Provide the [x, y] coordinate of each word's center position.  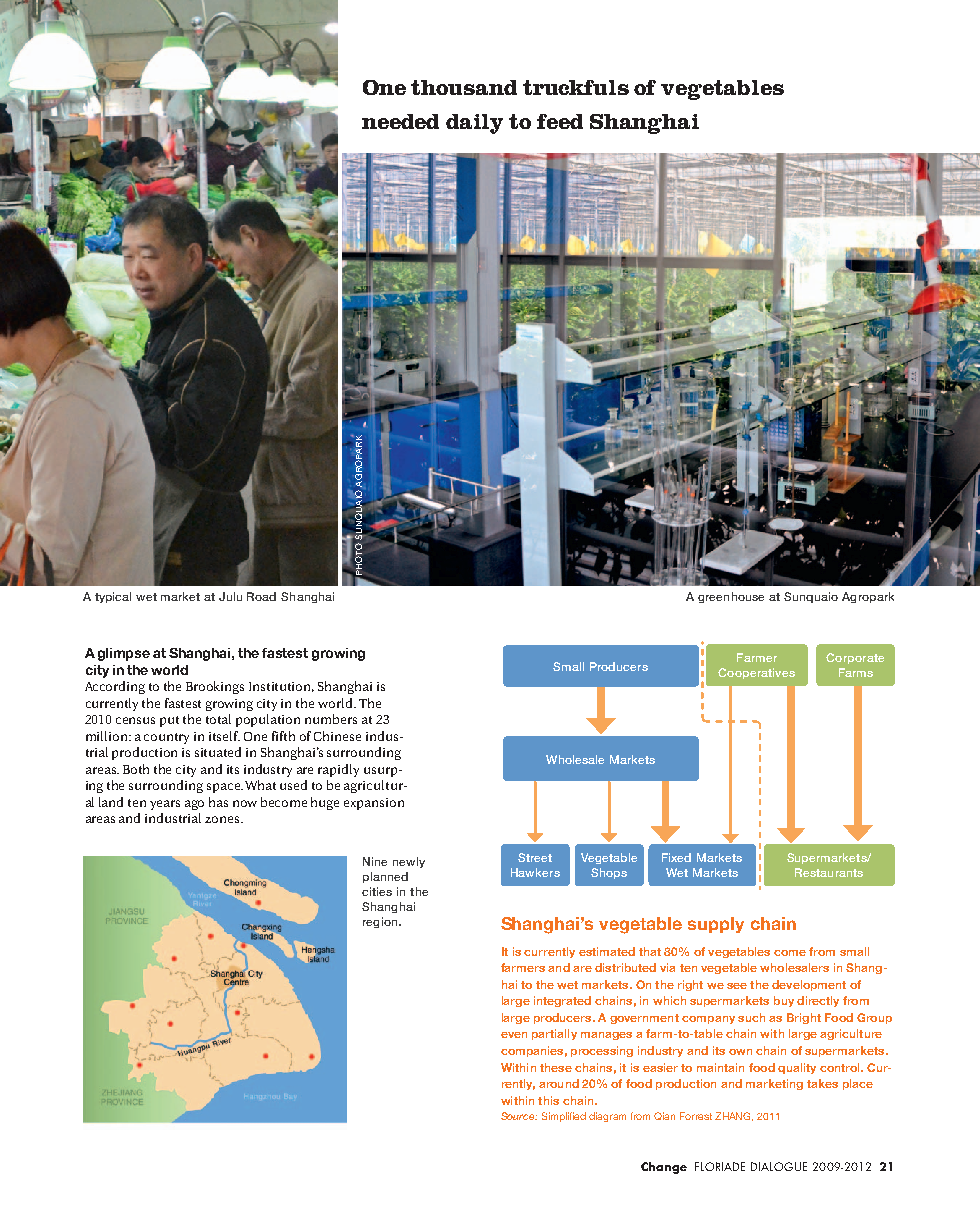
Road [261, 596]
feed [560, 121]
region [381, 922]
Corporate [855, 658]
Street [535, 857]
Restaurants [829, 872]
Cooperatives [756, 673]
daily [474, 124]
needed [400, 121]
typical [113, 597]
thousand [464, 87]
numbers [331, 719]
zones [223, 819]
